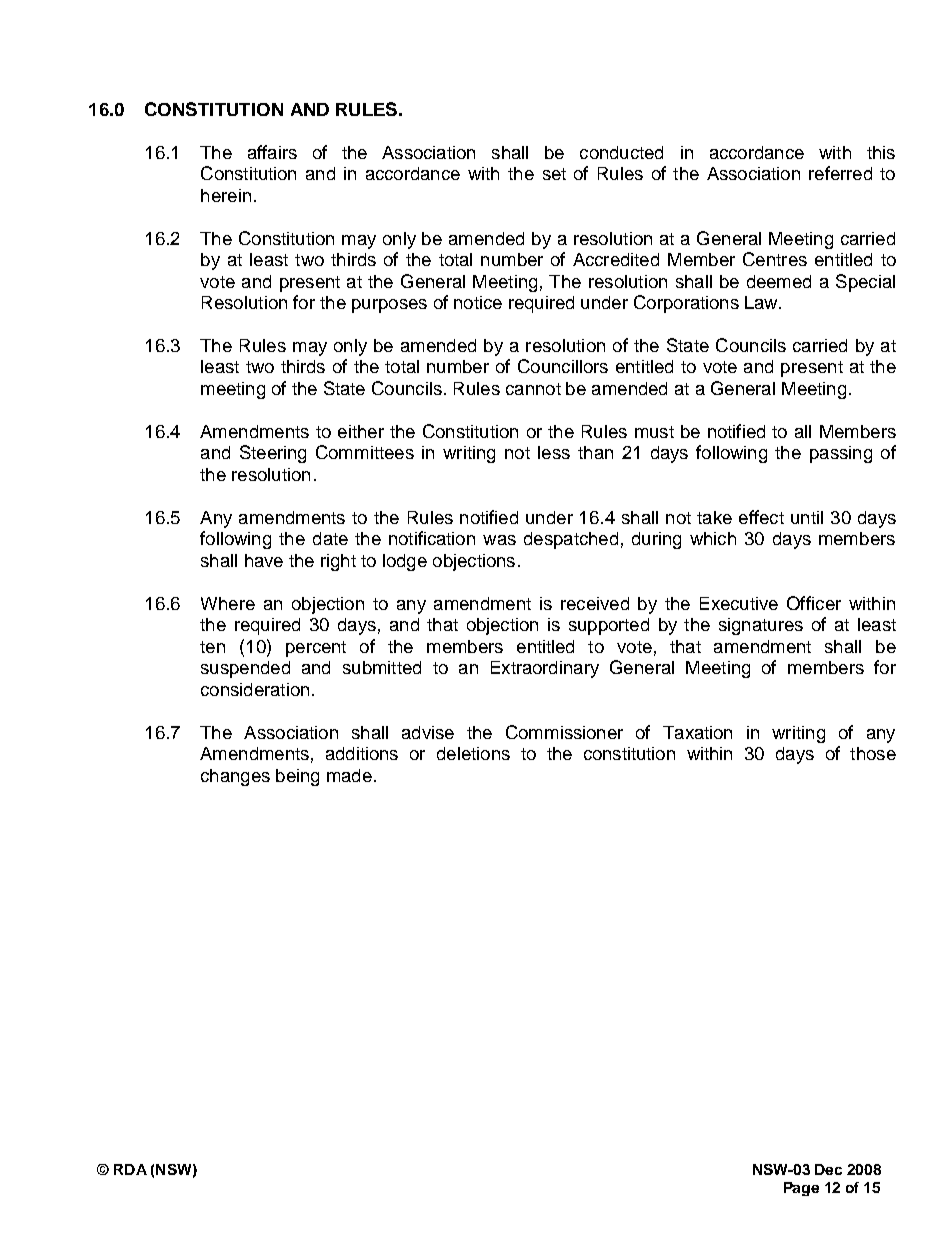 The height and width of the document is (1233, 952). Describe the element at coordinates (761, 626) in the document. I see `signatures` at that location.
